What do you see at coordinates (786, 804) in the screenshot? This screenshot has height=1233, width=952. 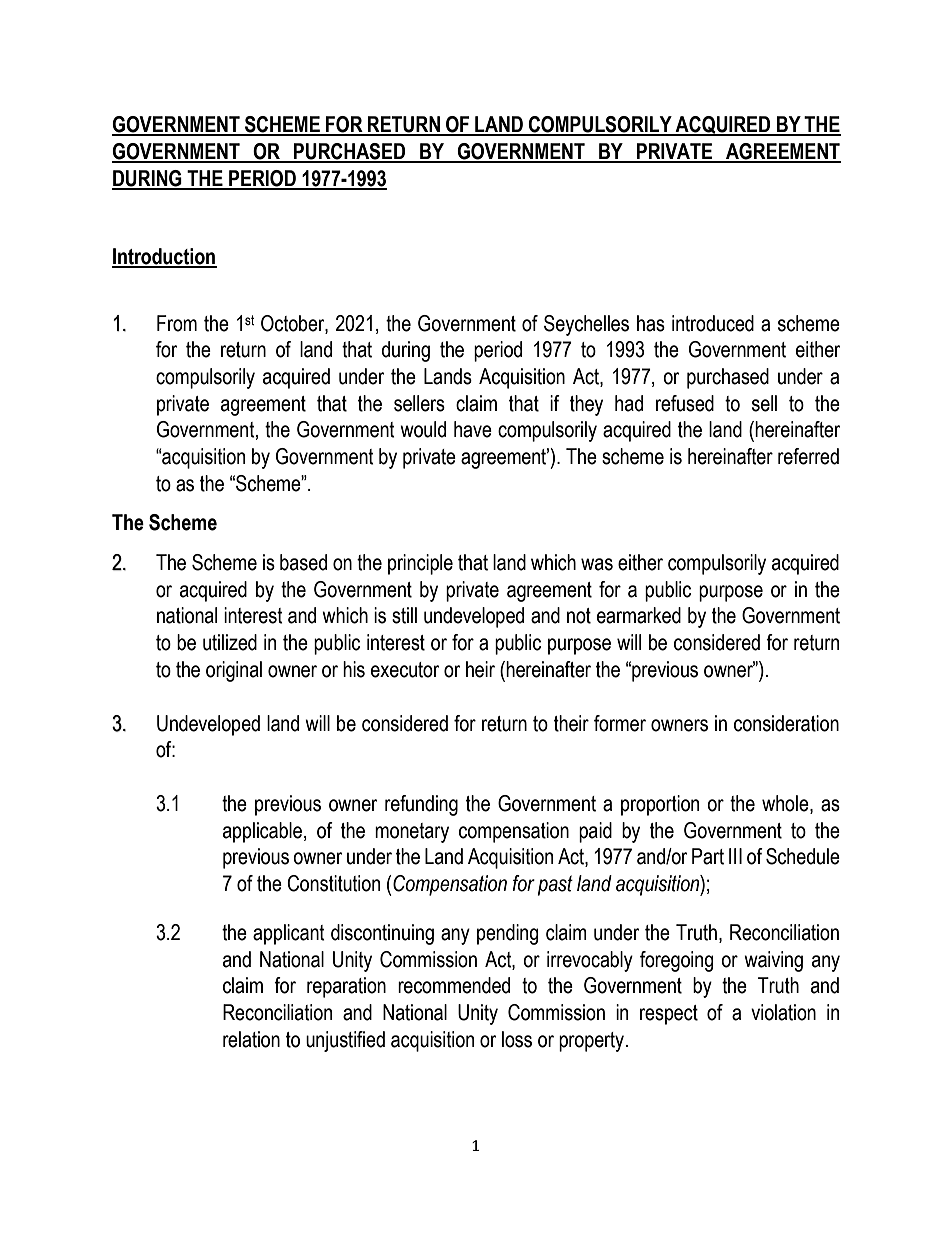 I see `whole` at bounding box center [786, 804].
